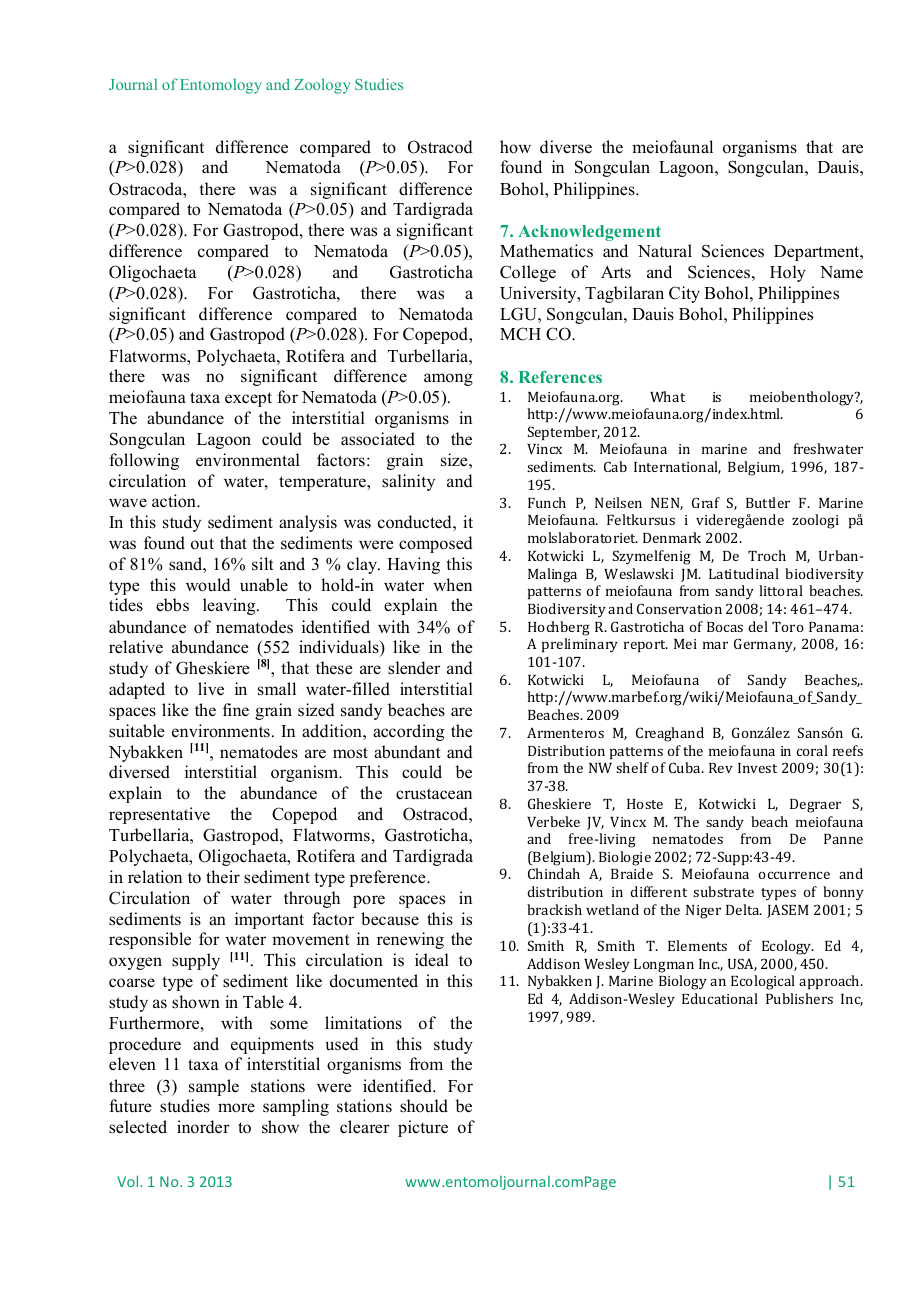 The height and width of the screenshot is (1308, 924). Describe the element at coordinates (248, 460) in the screenshot. I see `environmental` at that location.
